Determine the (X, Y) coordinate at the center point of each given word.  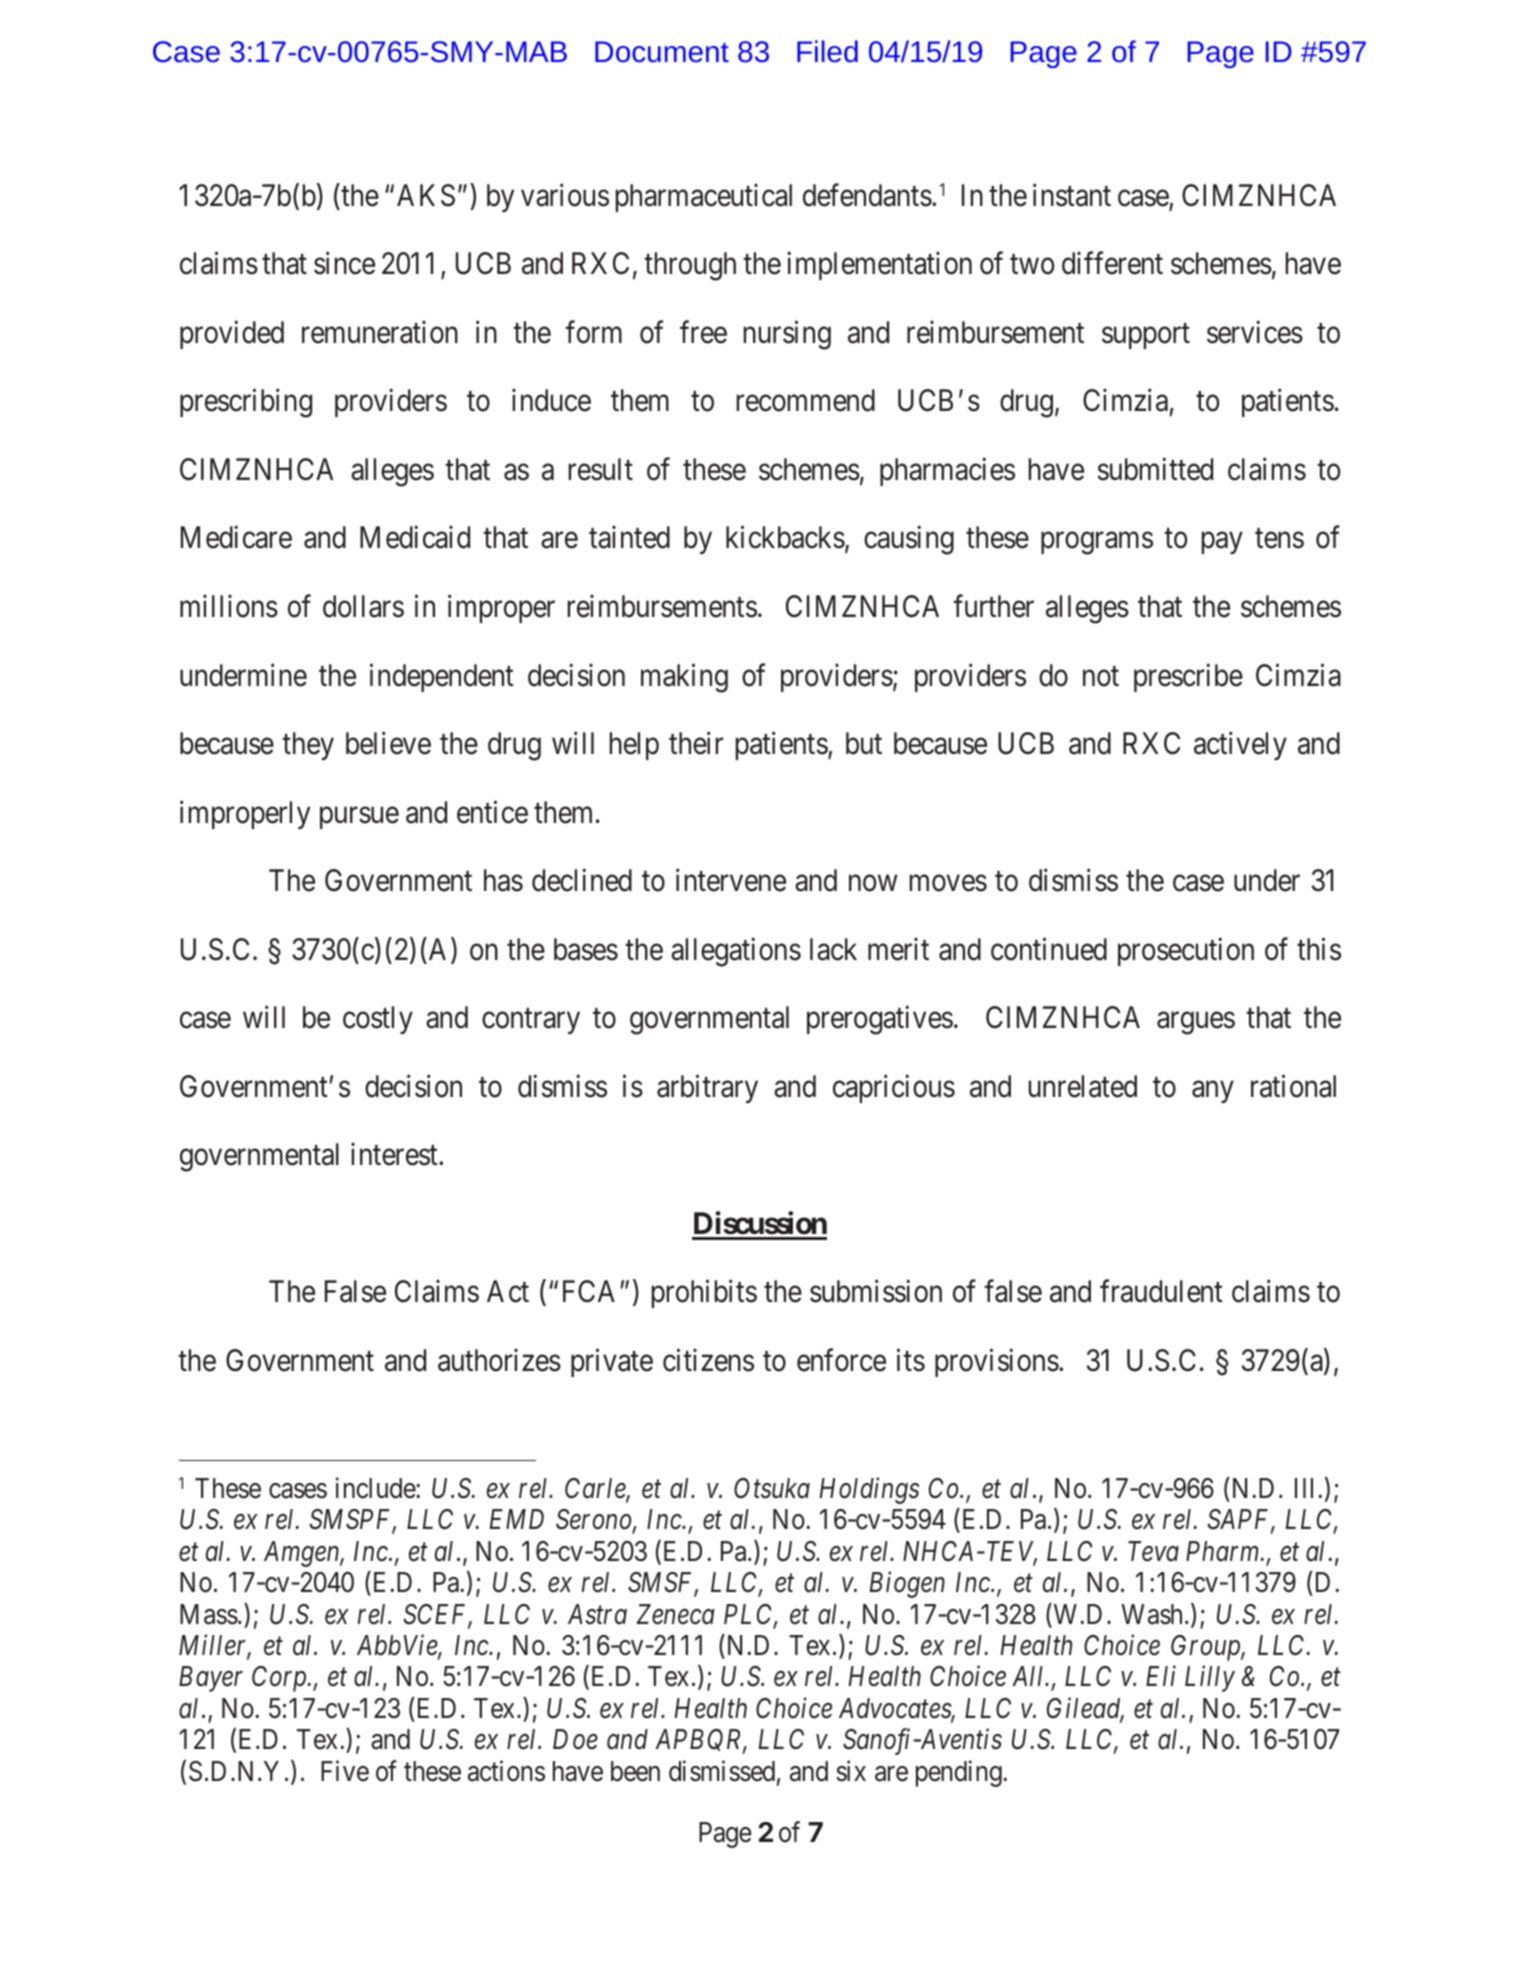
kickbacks (785, 537)
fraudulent (1161, 1291)
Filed (827, 51)
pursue (359, 818)
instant (1072, 195)
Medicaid (415, 537)
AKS (426, 195)
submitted (1155, 469)
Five (345, 1771)
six (851, 1771)
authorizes (499, 1360)
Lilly (1210, 1679)
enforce (841, 1360)
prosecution (1186, 951)
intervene (731, 880)
